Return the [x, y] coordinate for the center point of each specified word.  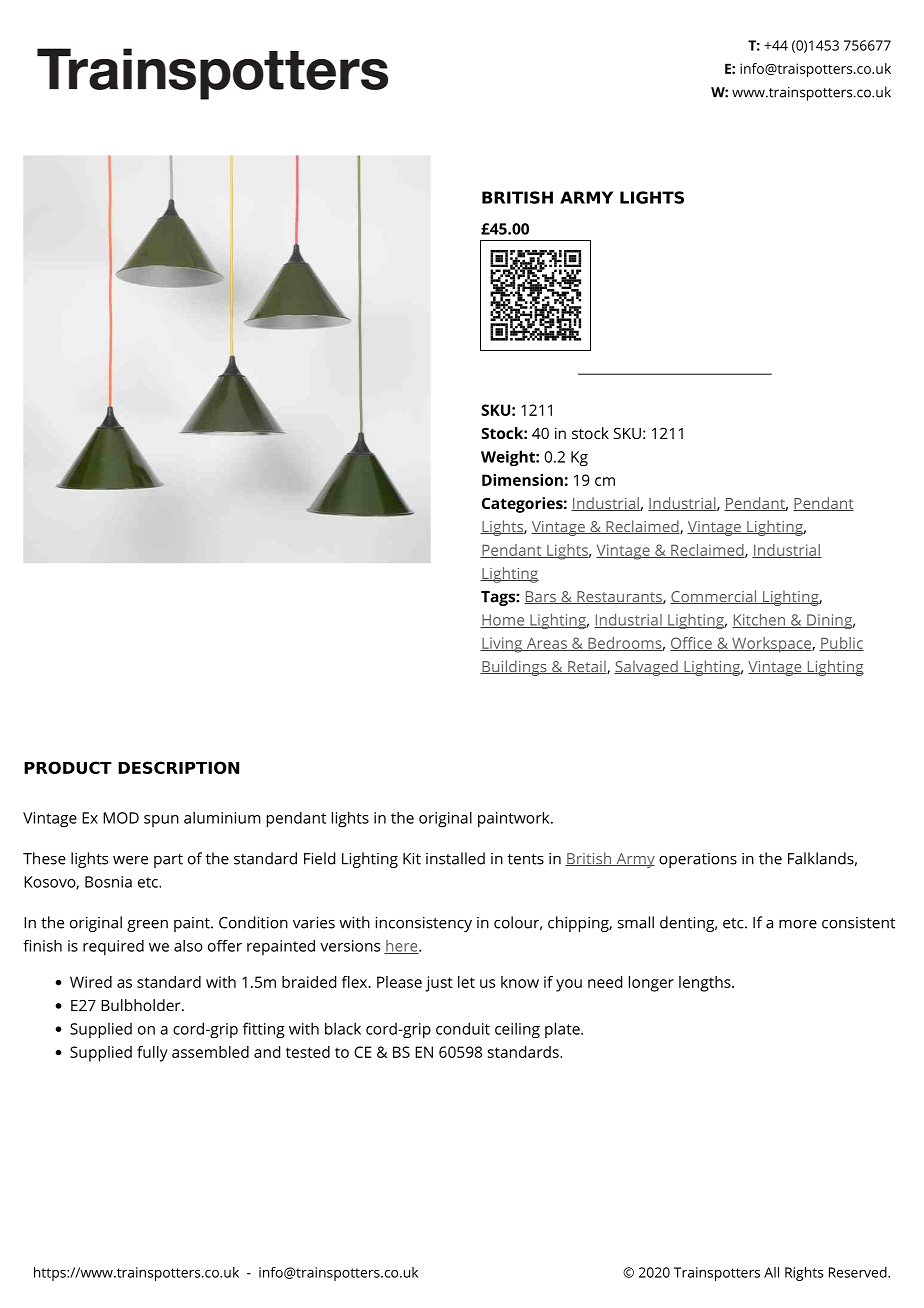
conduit [463, 1028]
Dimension [522, 480]
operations [698, 860]
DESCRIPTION [178, 767]
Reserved [859, 1272]
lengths [706, 984]
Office [692, 644]
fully [152, 1054]
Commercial [714, 597]
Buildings [514, 668]
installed [455, 858]
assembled [210, 1052]
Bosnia [108, 882]
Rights [804, 1274]
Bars [541, 597]
